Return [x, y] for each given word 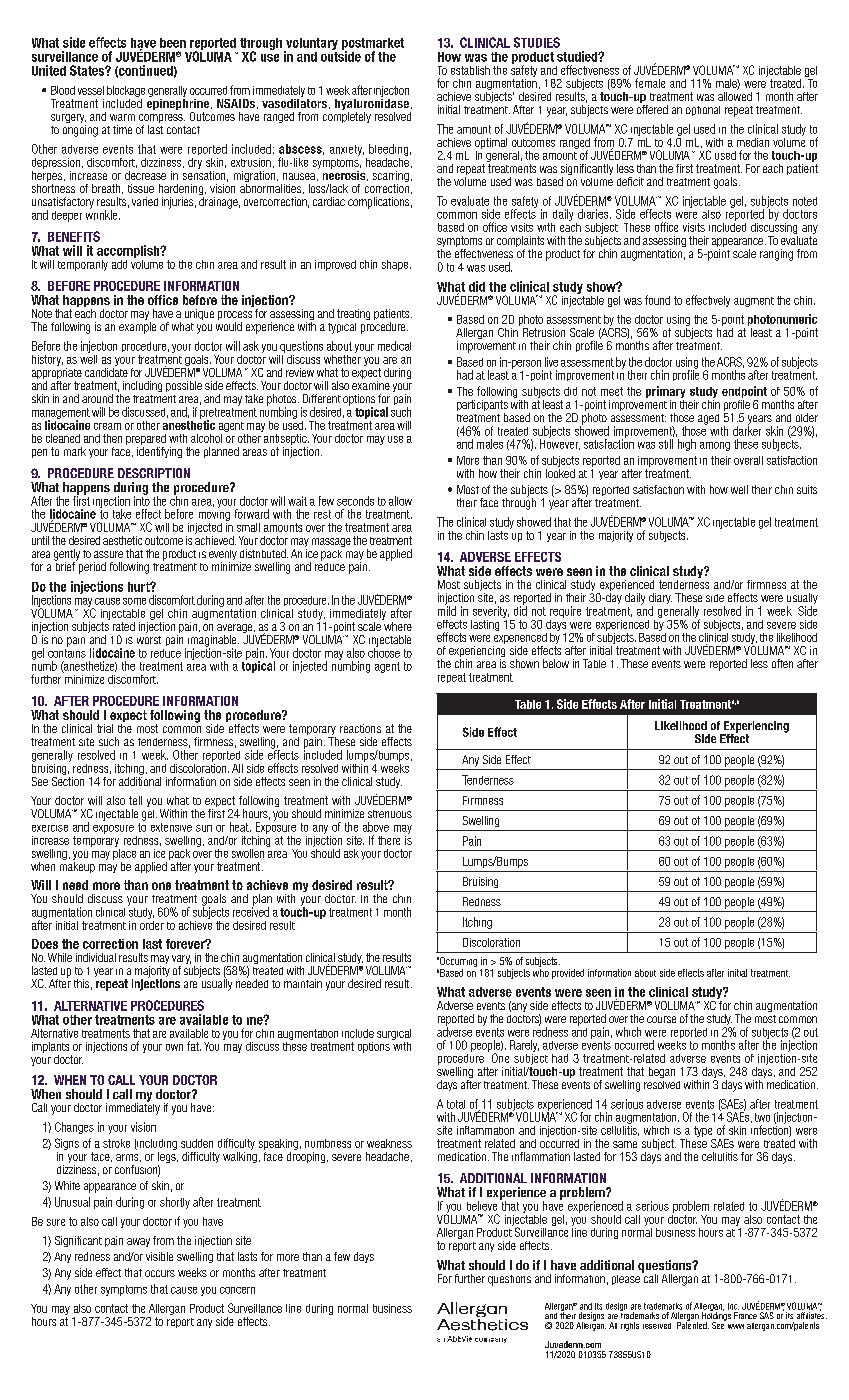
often [782, 663]
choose [384, 652]
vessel [91, 90]
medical [394, 346]
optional [703, 111]
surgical [394, 1034]
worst [149, 640]
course [661, 1019]
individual [96, 957]
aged [708, 419]
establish [470, 70]
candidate [106, 371]
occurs [160, 1273]
